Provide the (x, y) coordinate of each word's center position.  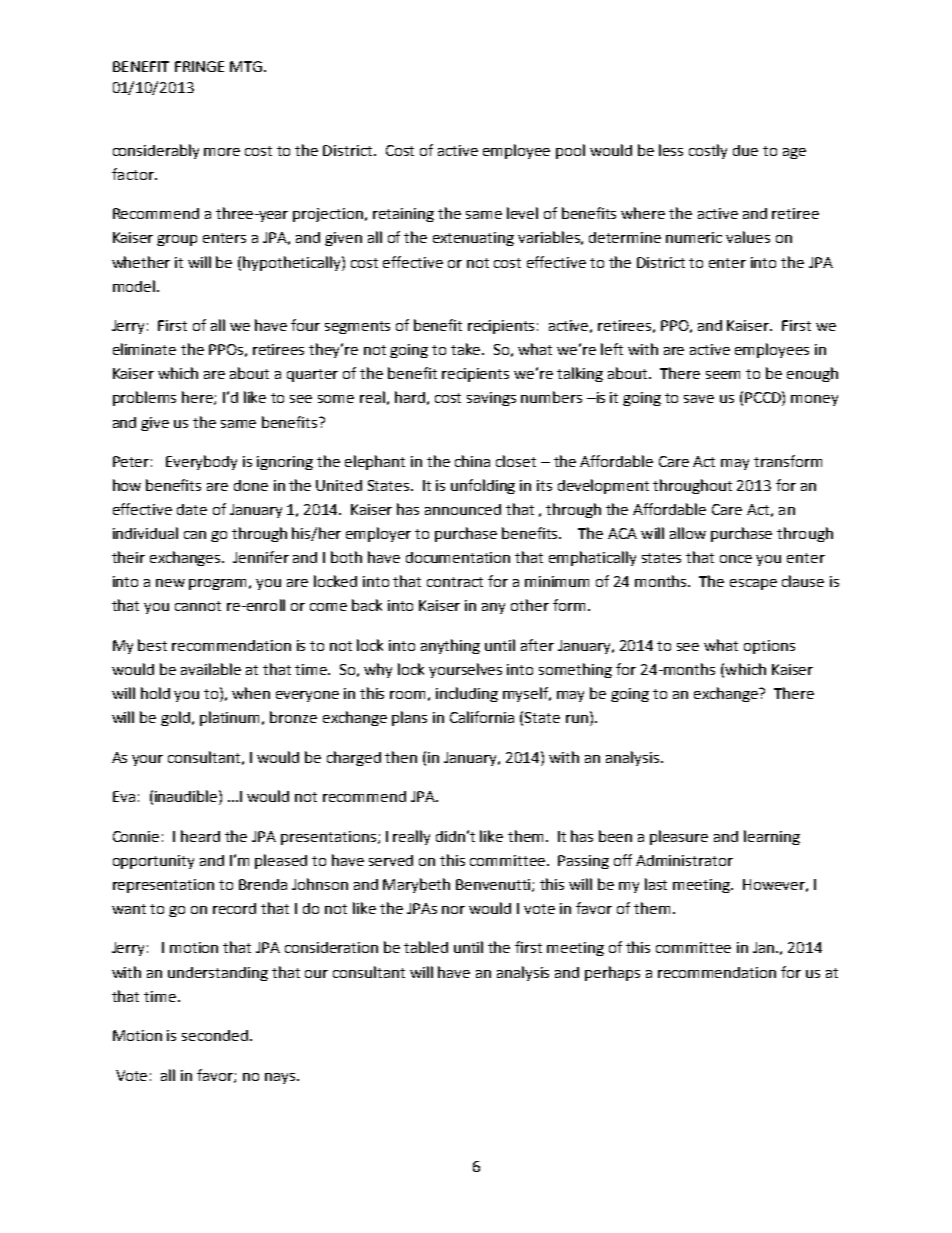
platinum (231, 718)
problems (144, 398)
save (699, 399)
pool (570, 151)
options (769, 647)
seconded (215, 1035)
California (482, 717)
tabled (426, 947)
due (745, 150)
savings (491, 399)
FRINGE (199, 66)
